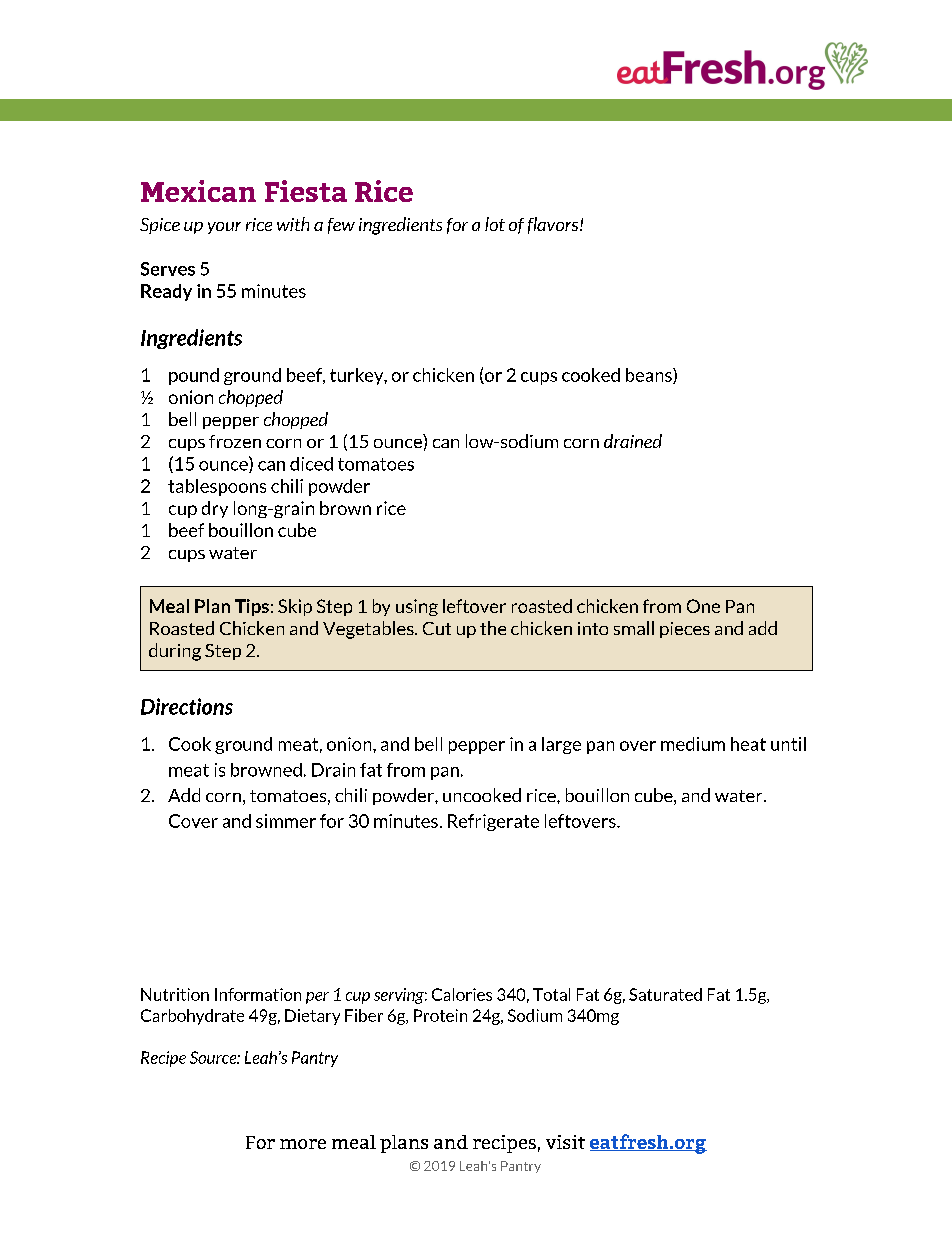  I want to click on flavors, so click(554, 225).
